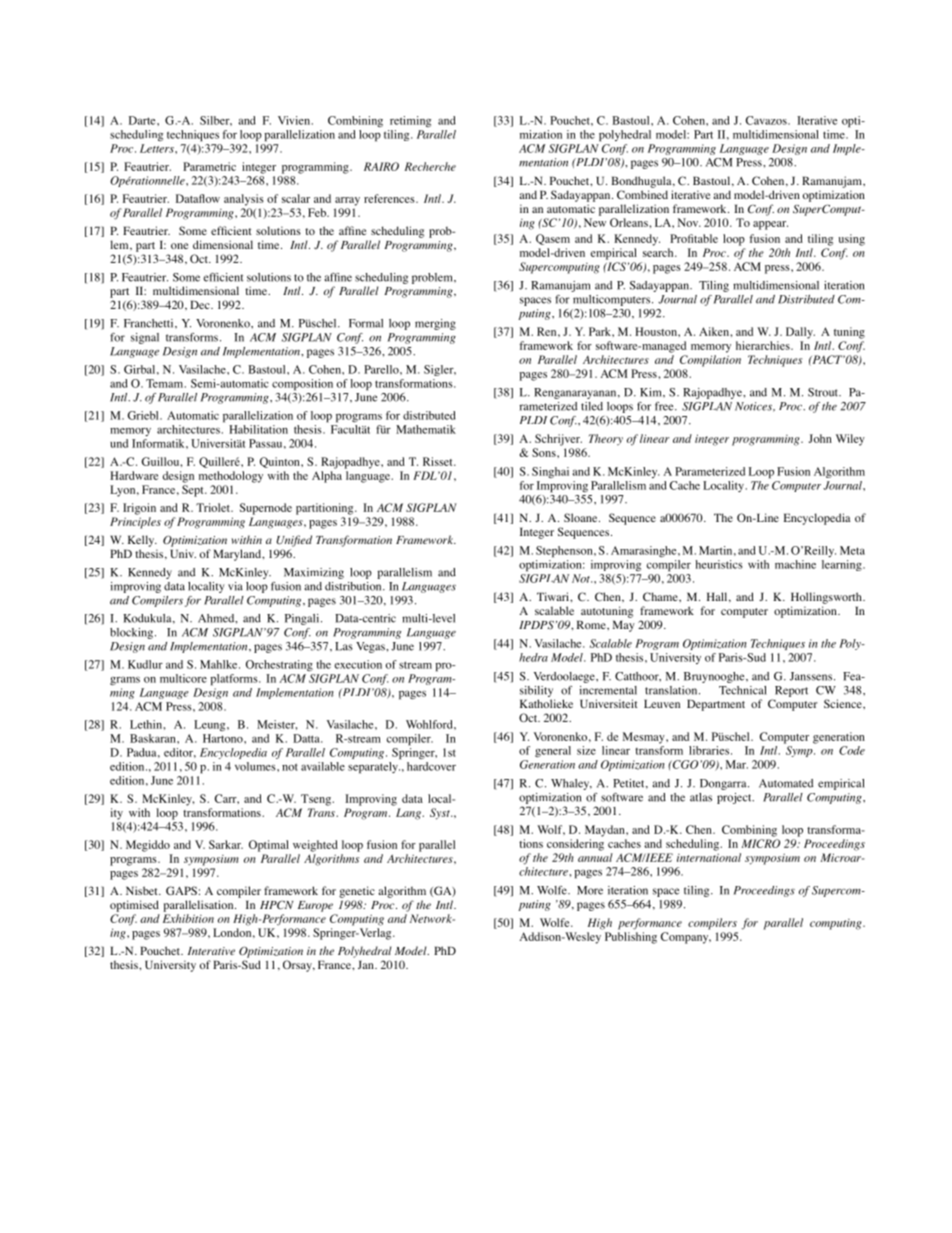 Image resolution: width=952 pixels, height=1233 pixels. Describe the element at coordinates (800, 333) in the image. I see `Dally` at that location.
